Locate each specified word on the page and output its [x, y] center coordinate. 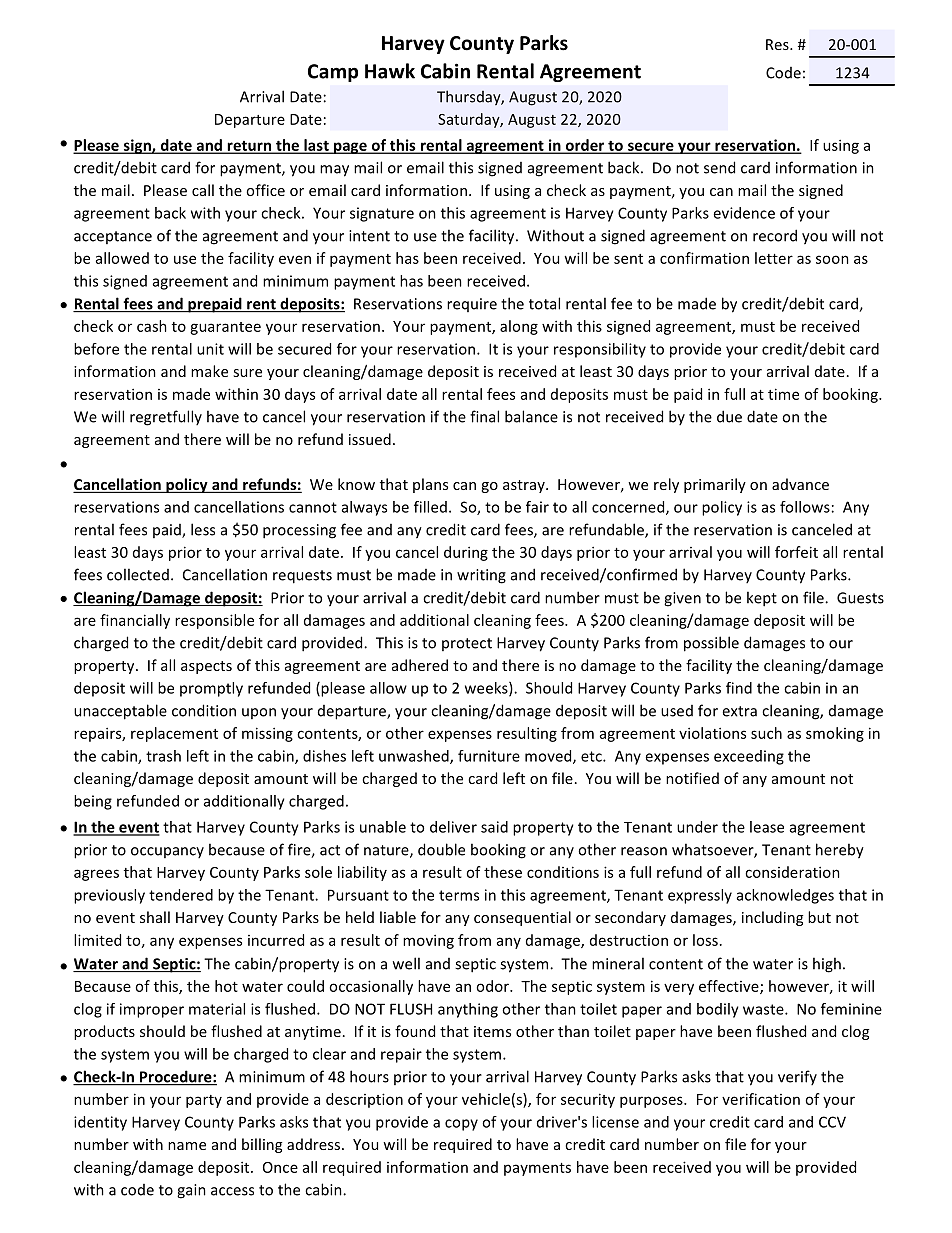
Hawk [390, 71]
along [519, 327]
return [249, 147]
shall [155, 917]
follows [805, 507]
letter [774, 258]
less [203, 529]
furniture [489, 756]
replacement [174, 734]
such [766, 733]
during [466, 553]
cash [152, 326]
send [719, 167]
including [772, 918]
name [187, 1146]
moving [428, 941]
